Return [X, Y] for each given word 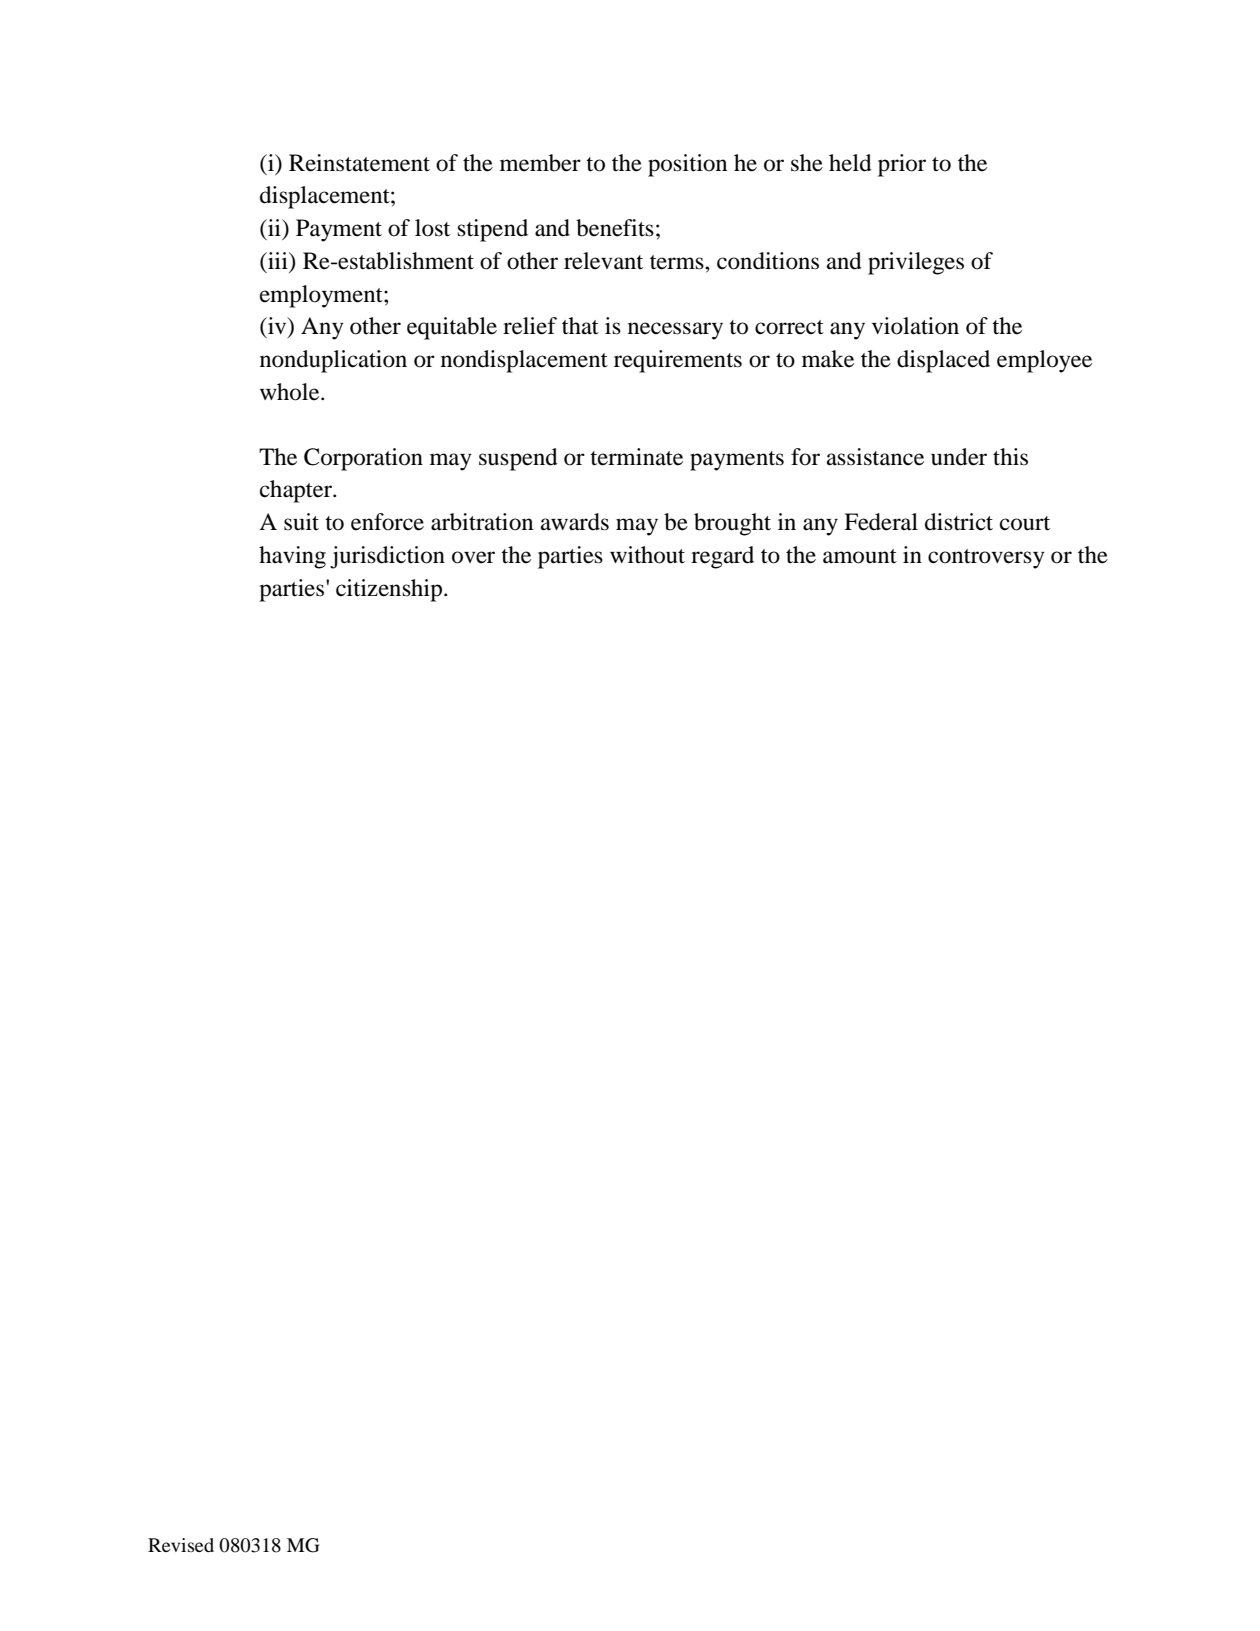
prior [902, 165]
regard [722, 557]
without [647, 555]
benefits [615, 228]
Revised [181, 1545]
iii [278, 260]
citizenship [390, 590]
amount [860, 556]
